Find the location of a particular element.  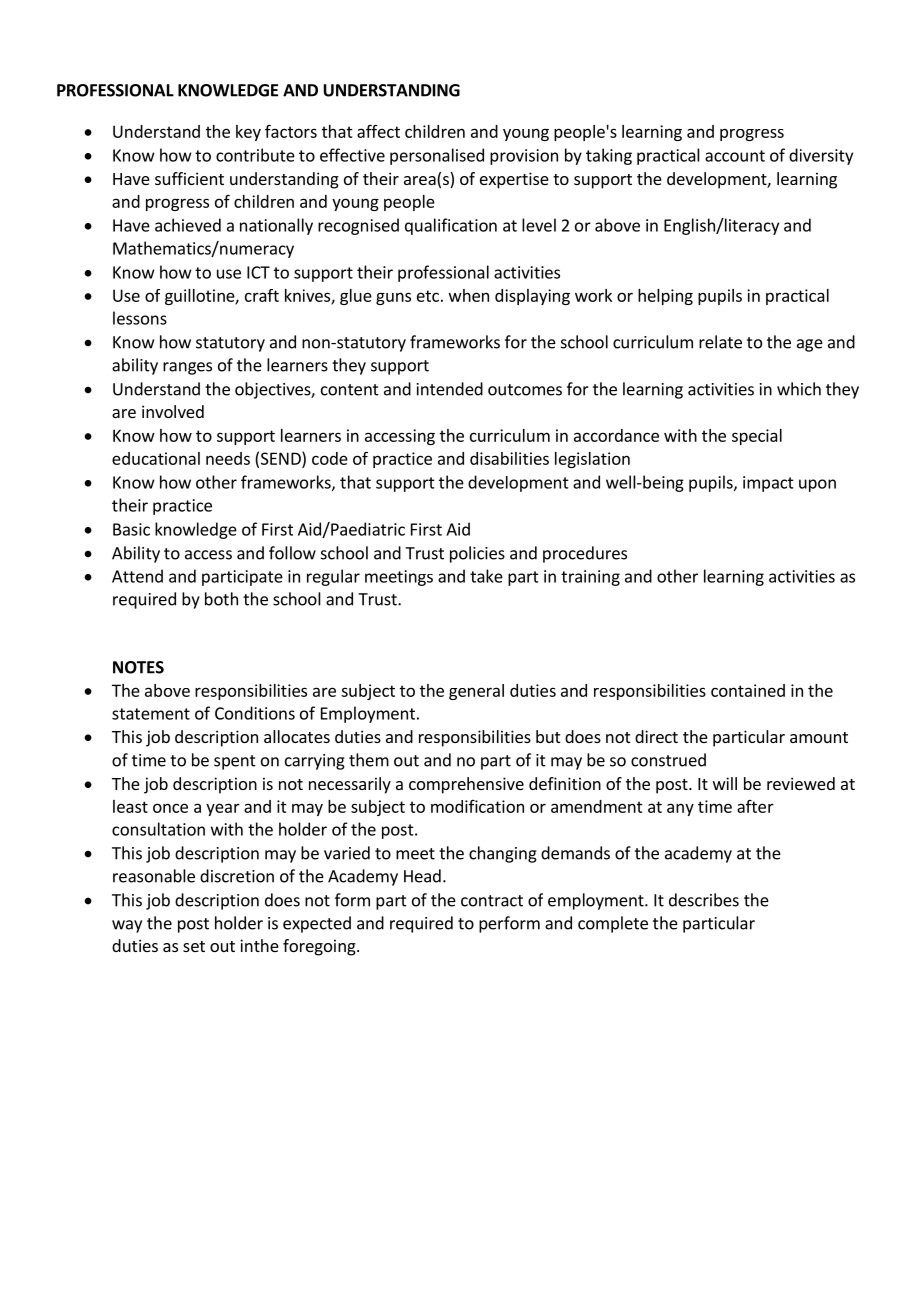

ranges is located at coordinates (187, 368).
